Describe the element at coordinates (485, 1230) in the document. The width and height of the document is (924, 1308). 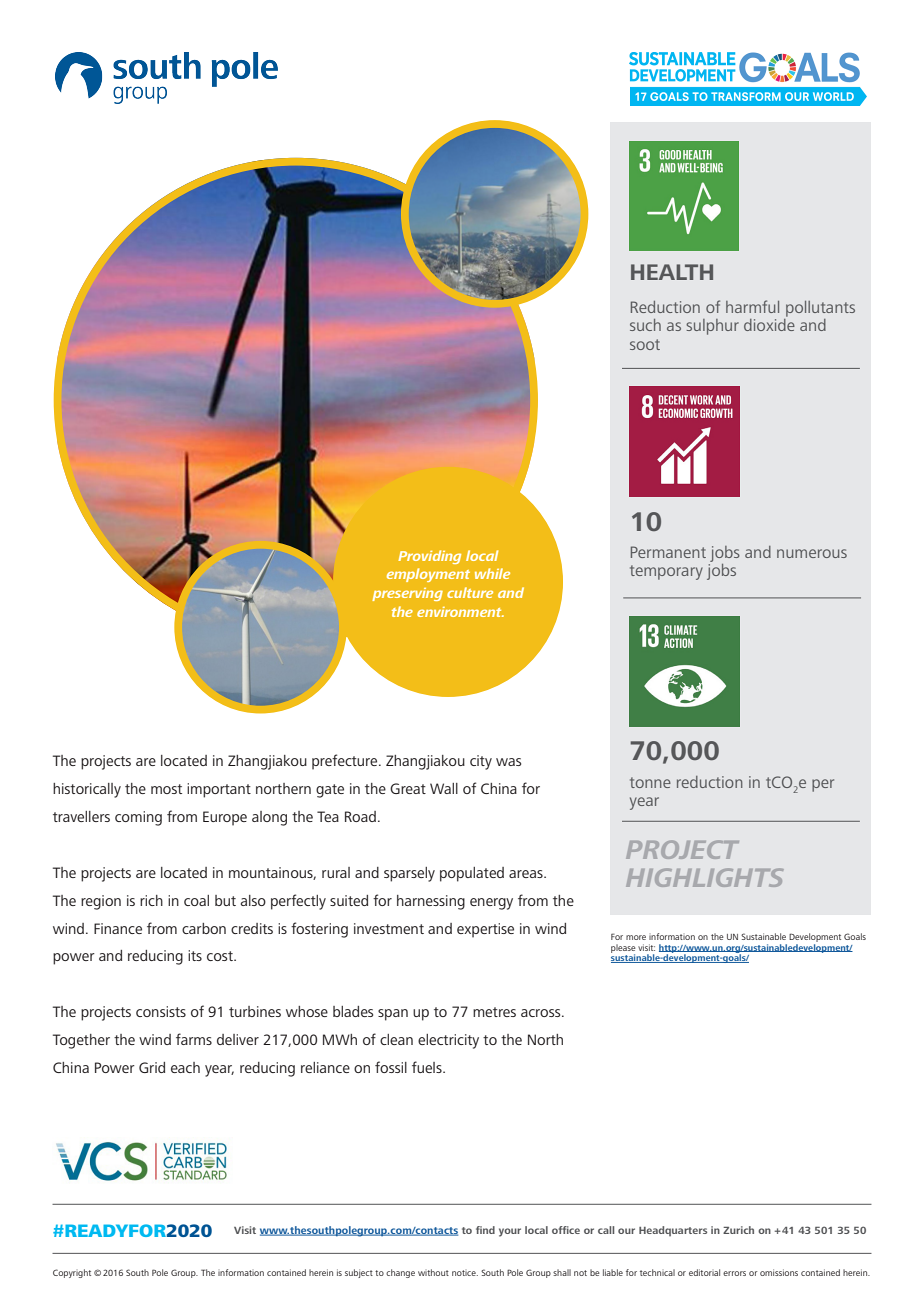
I see `find` at that location.
